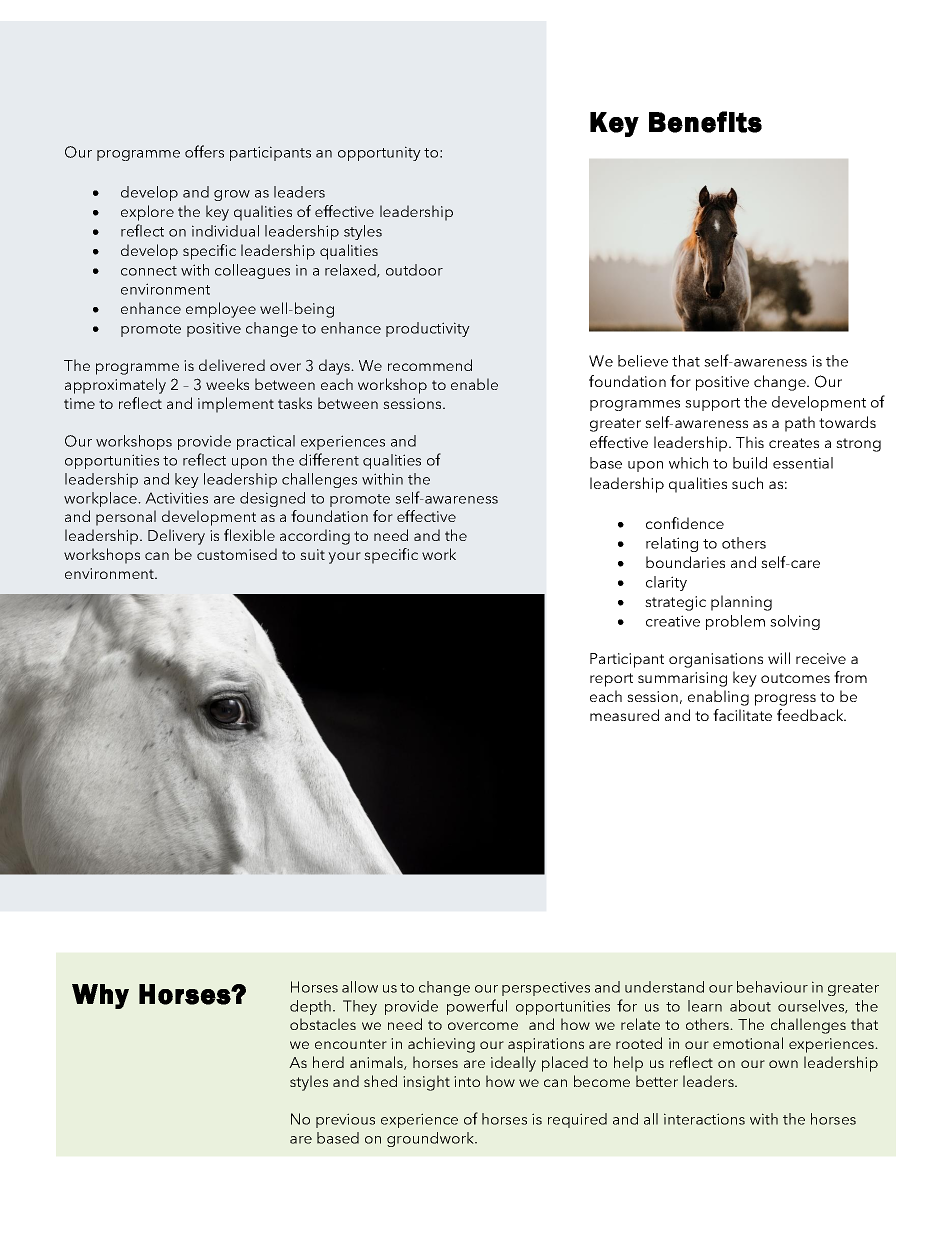  Describe the element at coordinates (750, 463) in the screenshot. I see `build` at that location.
